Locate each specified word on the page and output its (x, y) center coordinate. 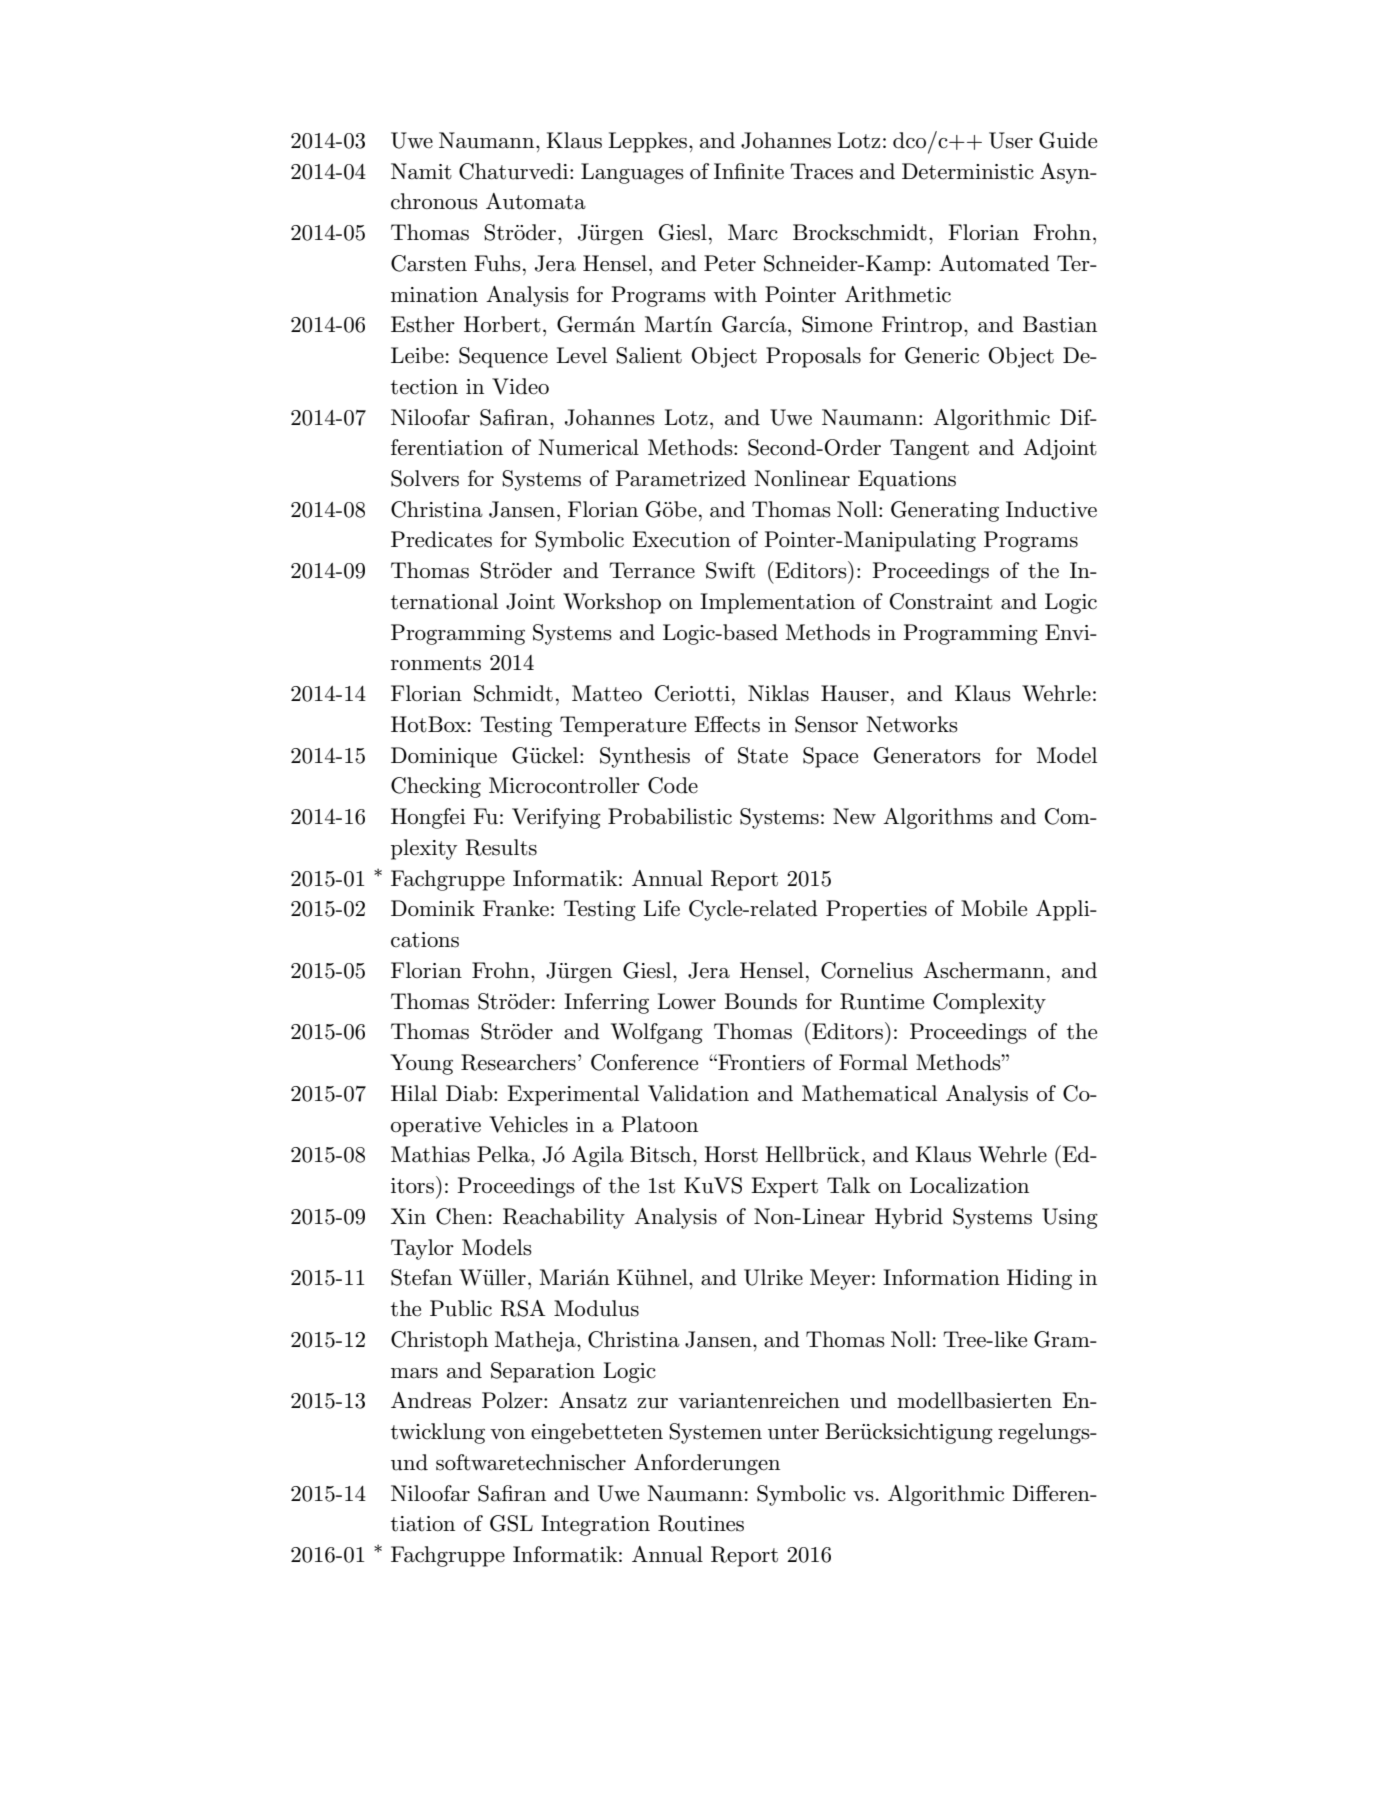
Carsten (429, 263)
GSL (511, 1523)
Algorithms (938, 818)
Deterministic (968, 171)
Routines (701, 1523)
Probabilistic (670, 816)
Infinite (749, 171)
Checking (436, 787)
